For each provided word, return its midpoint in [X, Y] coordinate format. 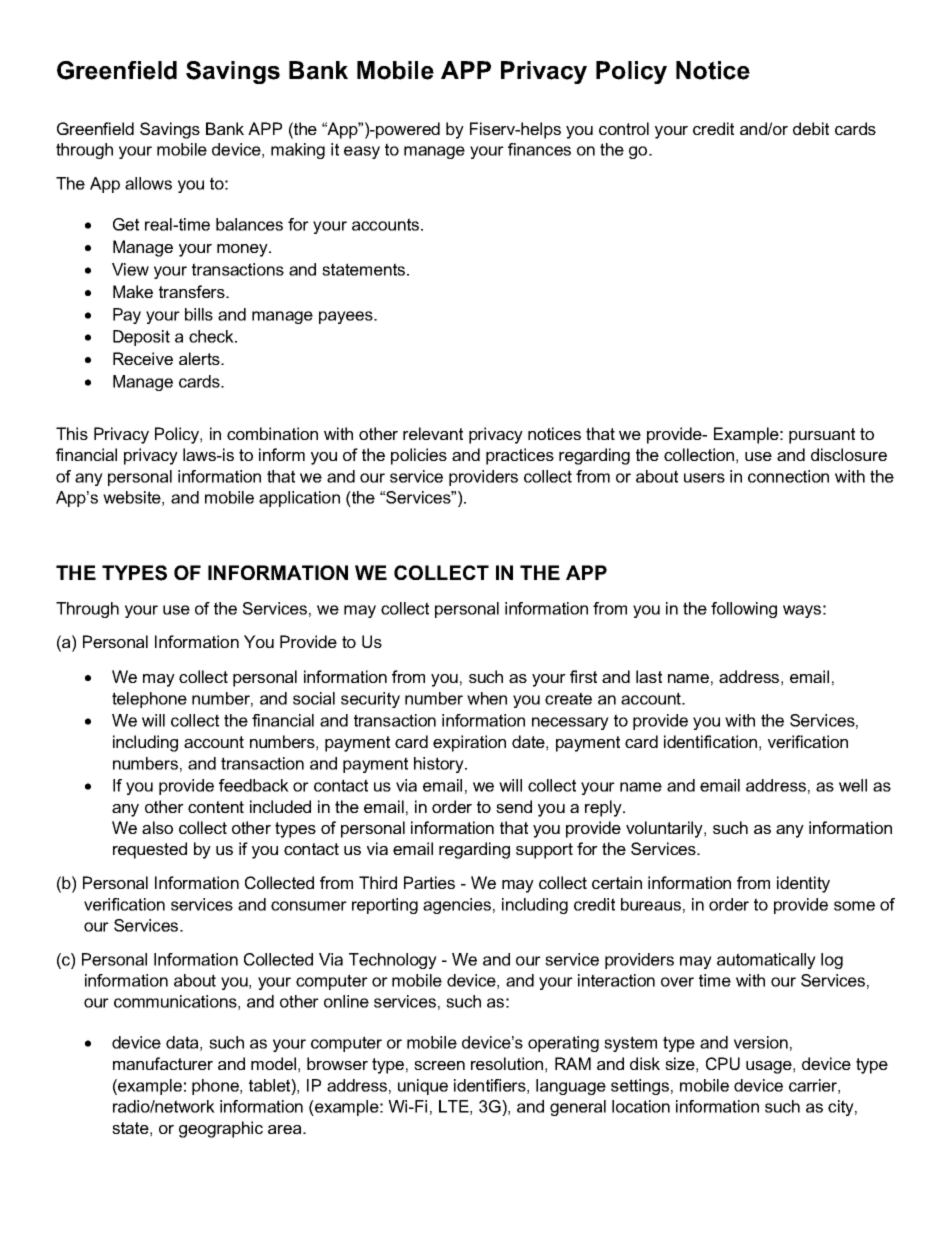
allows [148, 183]
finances [539, 149]
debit [811, 128]
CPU [723, 1063]
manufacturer [163, 1063]
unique [423, 1087]
